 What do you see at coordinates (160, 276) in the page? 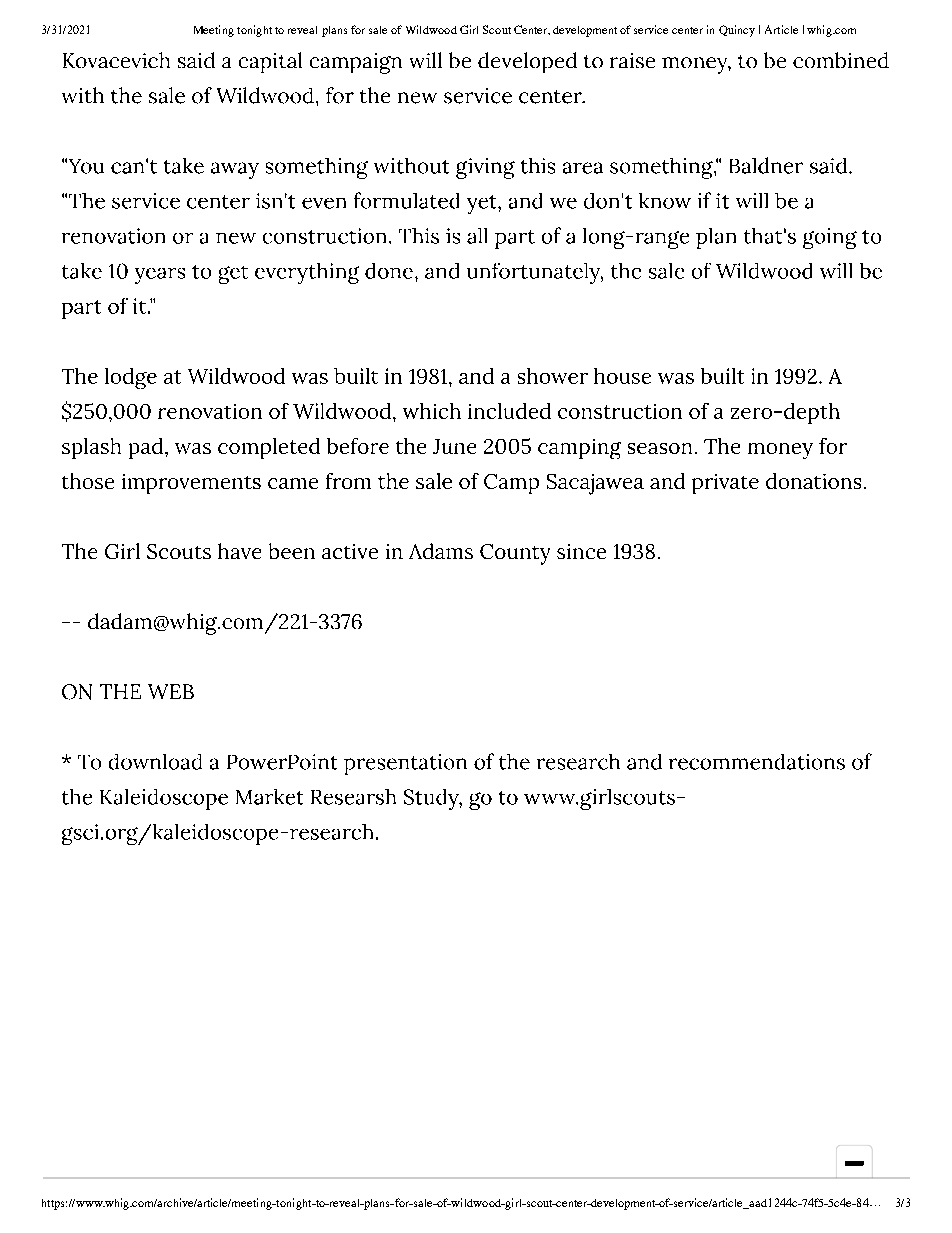
I see `years` at bounding box center [160, 276].
